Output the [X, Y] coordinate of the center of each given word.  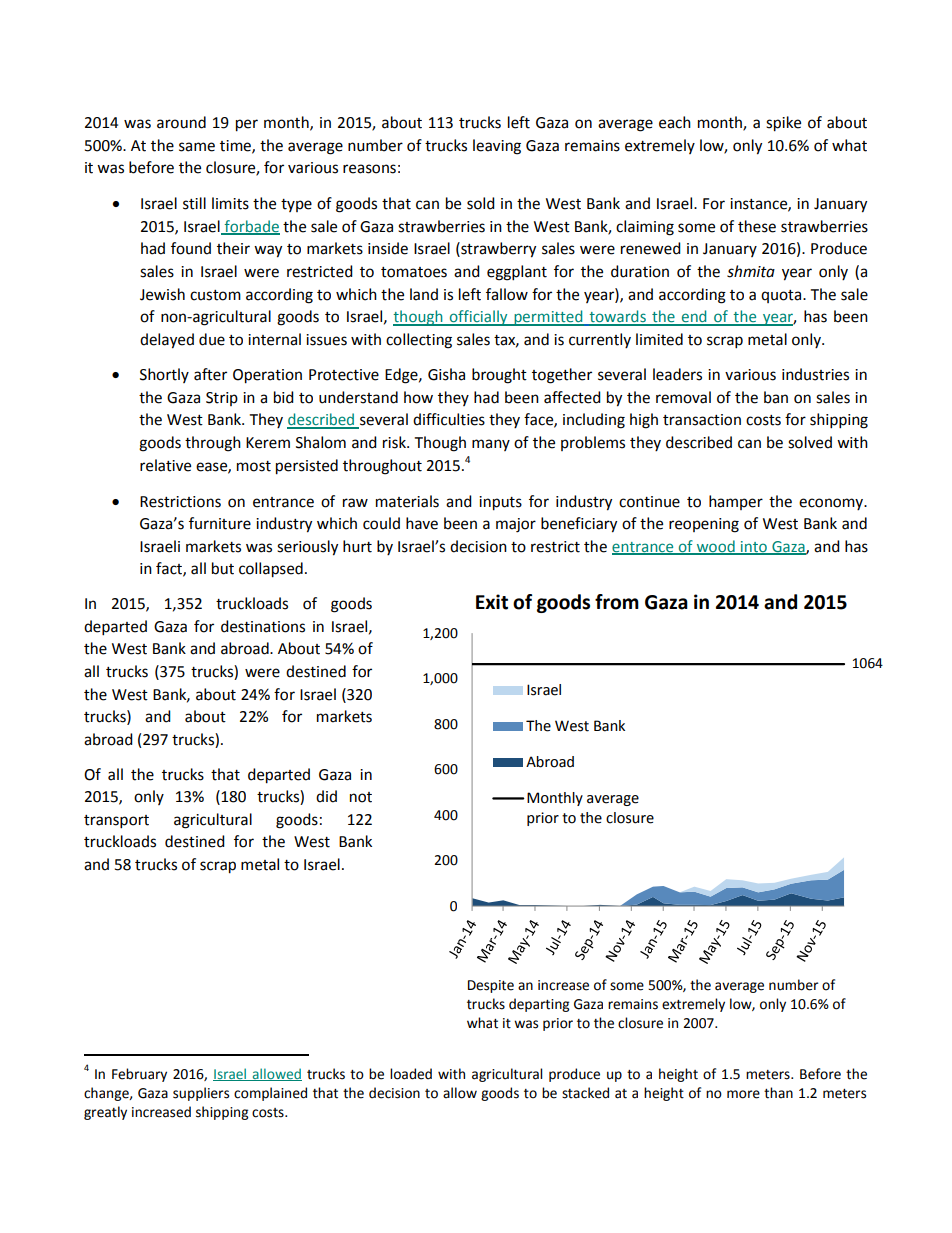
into [754, 547]
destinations [263, 626]
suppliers [201, 1094]
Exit [492, 602]
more [743, 1094]
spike [783, 124]
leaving [497, 147]
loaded [411, 1074]
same [197, 147]
